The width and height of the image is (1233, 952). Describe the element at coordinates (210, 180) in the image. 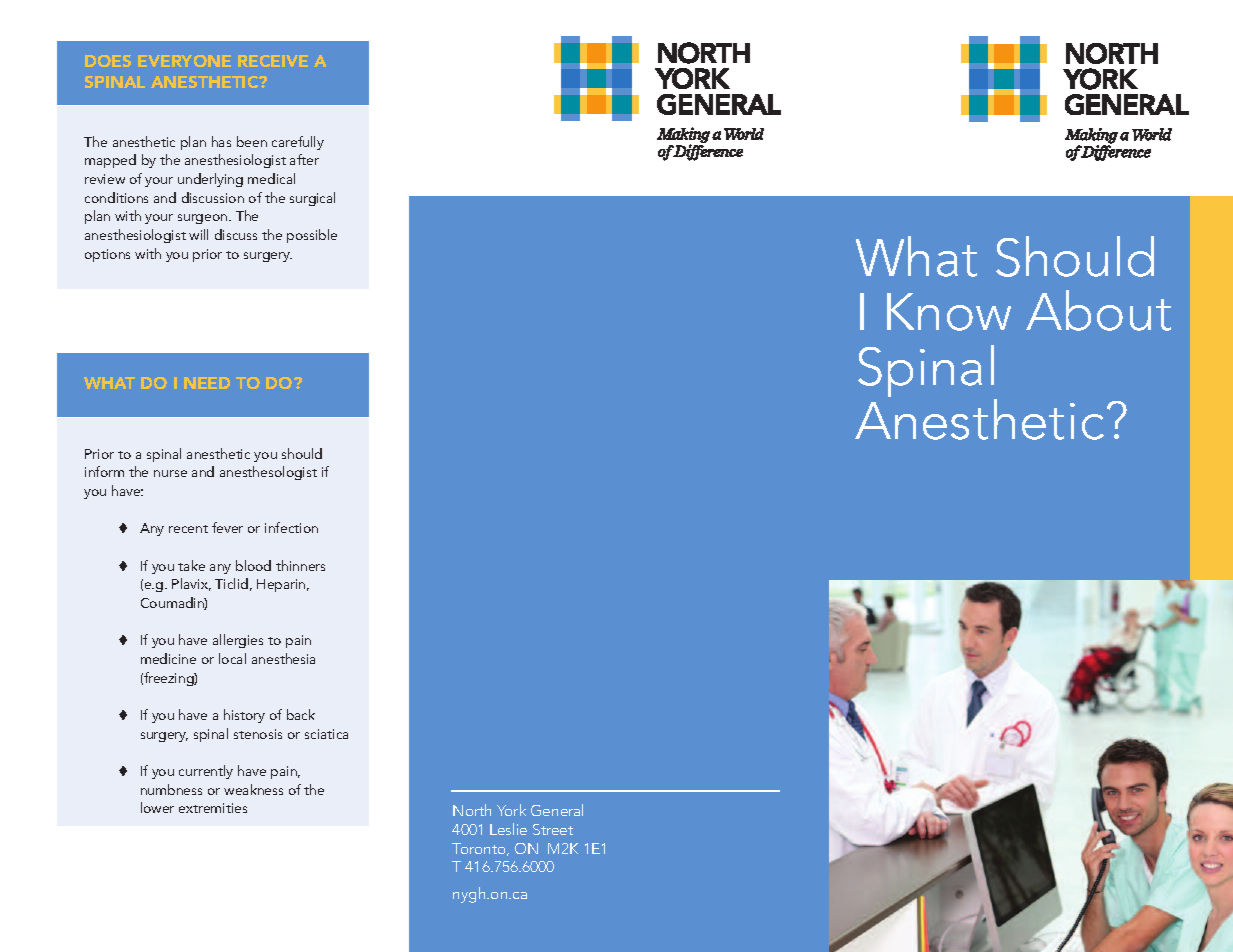

I see `underlying` at that location.
